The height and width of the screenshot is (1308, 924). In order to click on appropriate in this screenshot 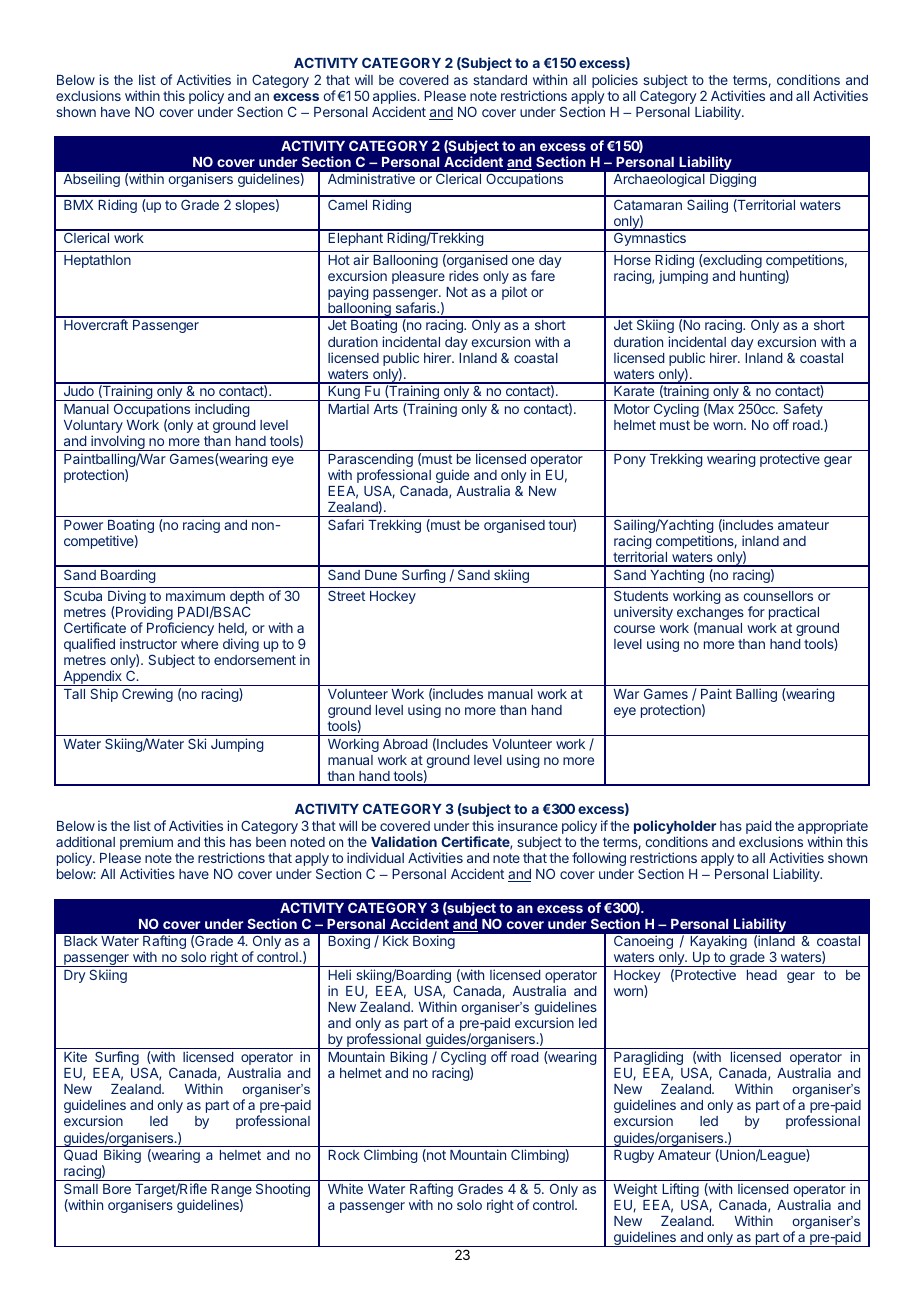, I will do `click(833, 828)`.
